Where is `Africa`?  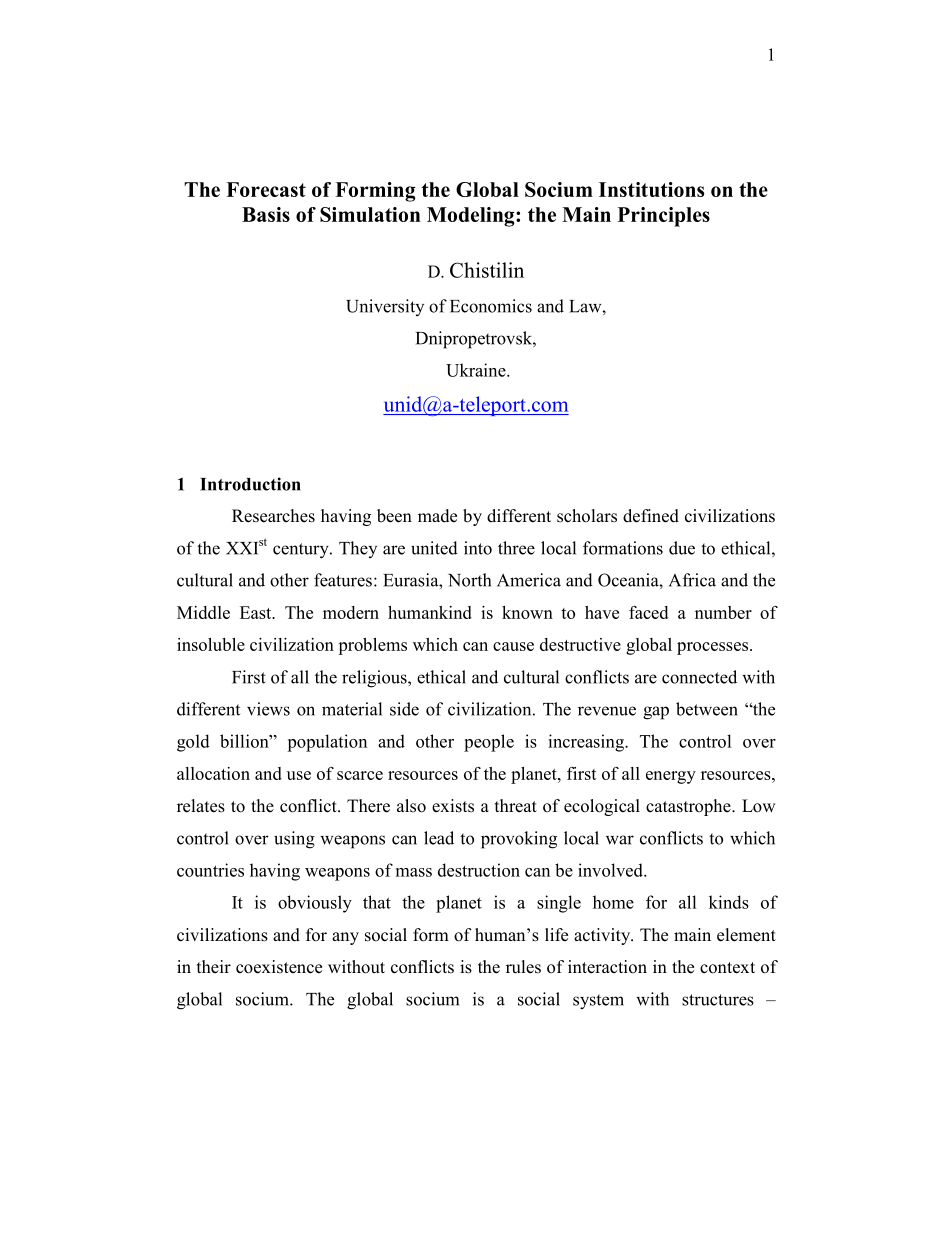
Africa is located at coordinates (692, 580).
